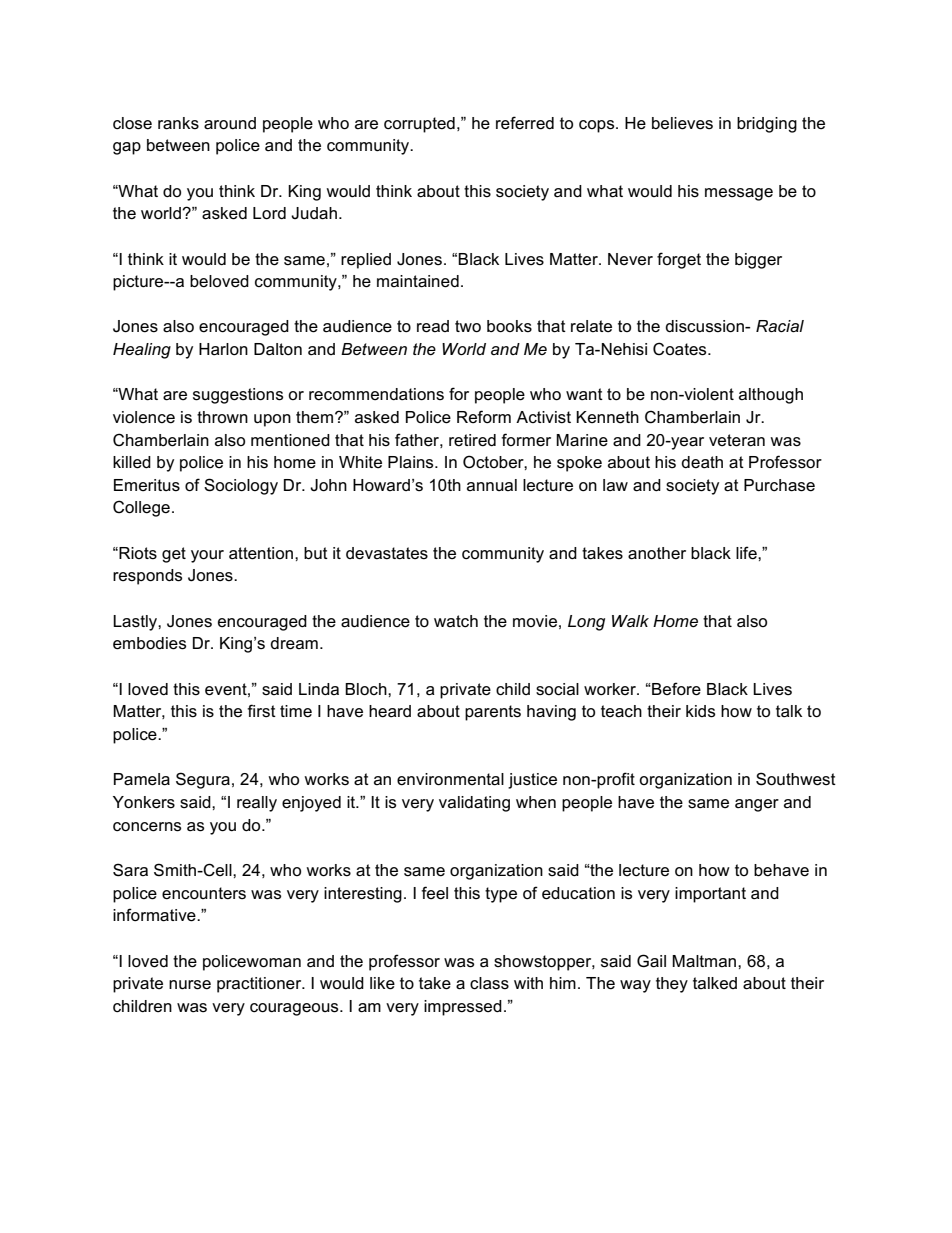 Image resolution: width=952 pixels, height=1233 pixels. I want to click on corrupted, so click(419, 125).
